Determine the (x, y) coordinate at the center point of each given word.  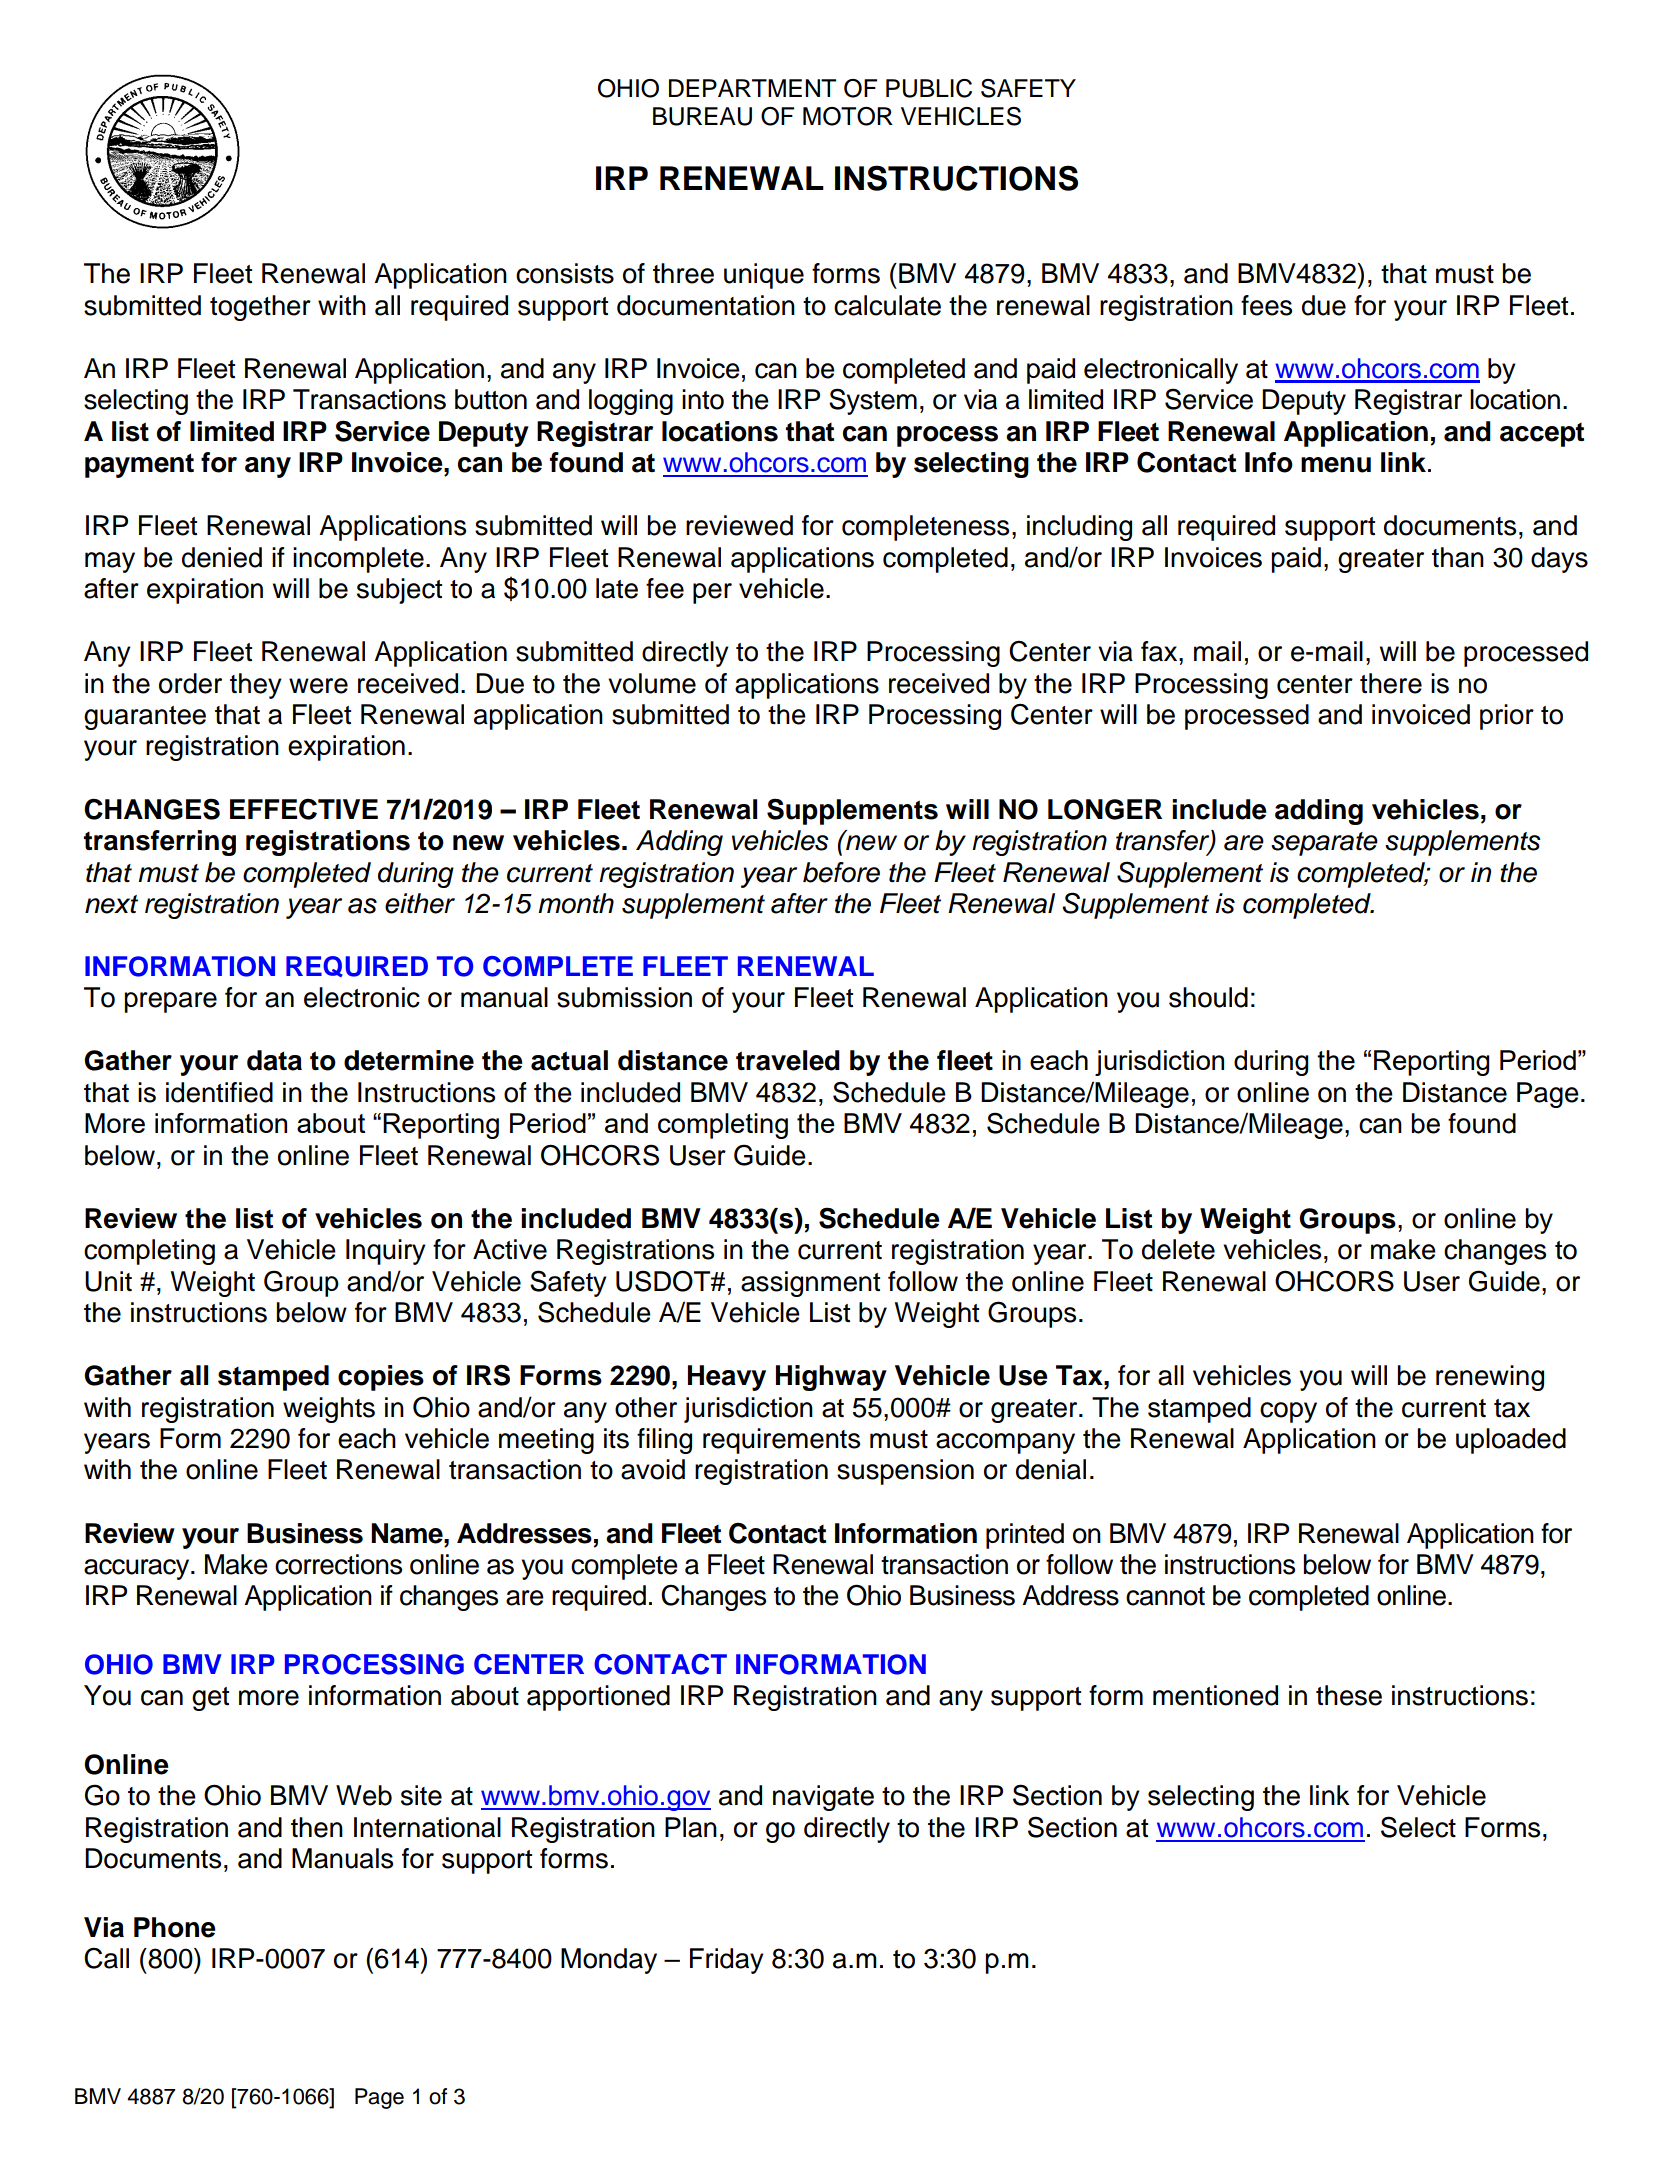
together (260, 308)
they (256, 686)
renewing (1490, 1378)
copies (381, 1378)
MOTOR (848, 116)
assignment (810, 1284)
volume (652, 683)
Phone (175, 1927)
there (1391, 683)
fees (1266, 305)
